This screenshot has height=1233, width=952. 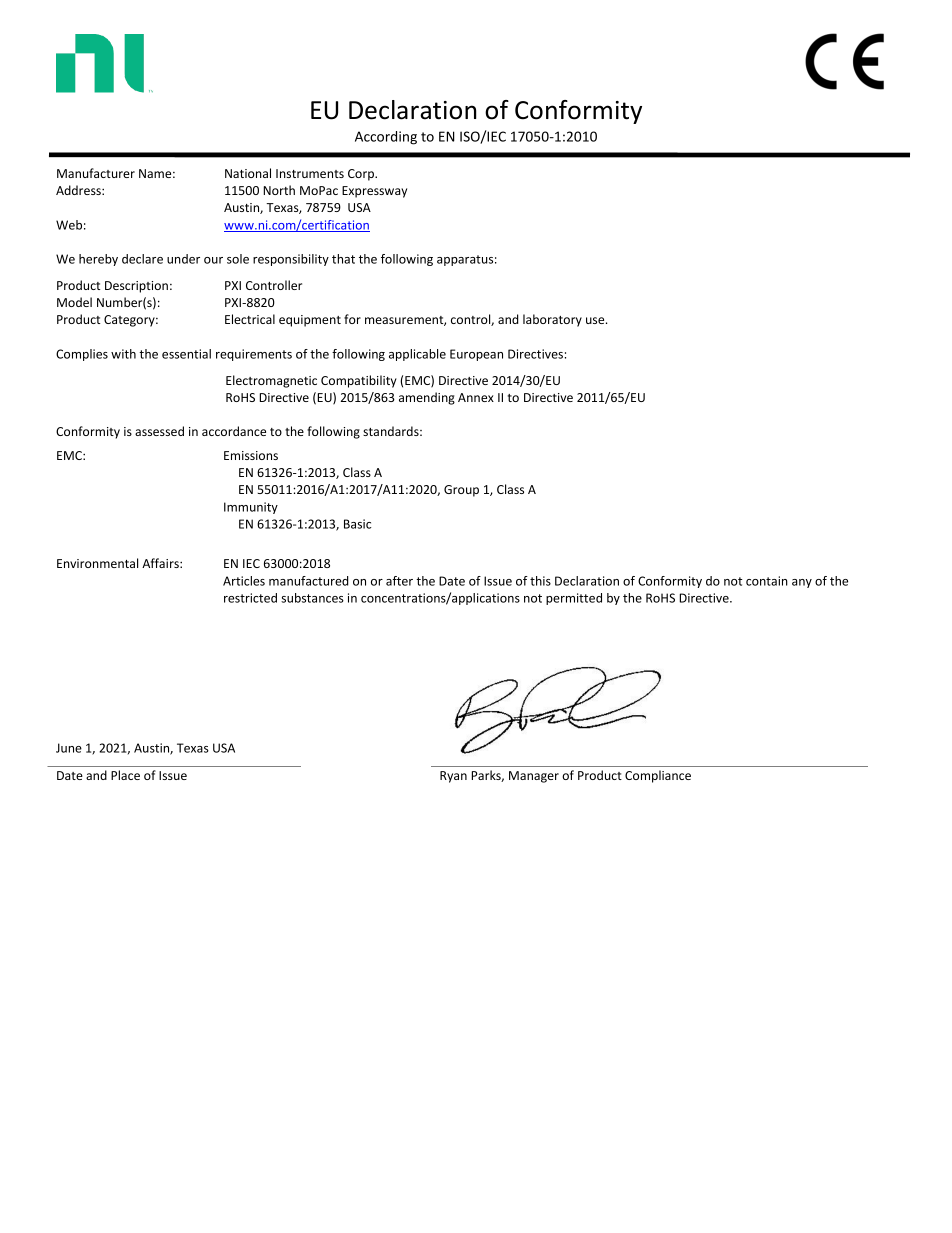 What do you see at coordinates (399, 581) in the screenshot?
I see `after` at bounding box center [399, 581].
